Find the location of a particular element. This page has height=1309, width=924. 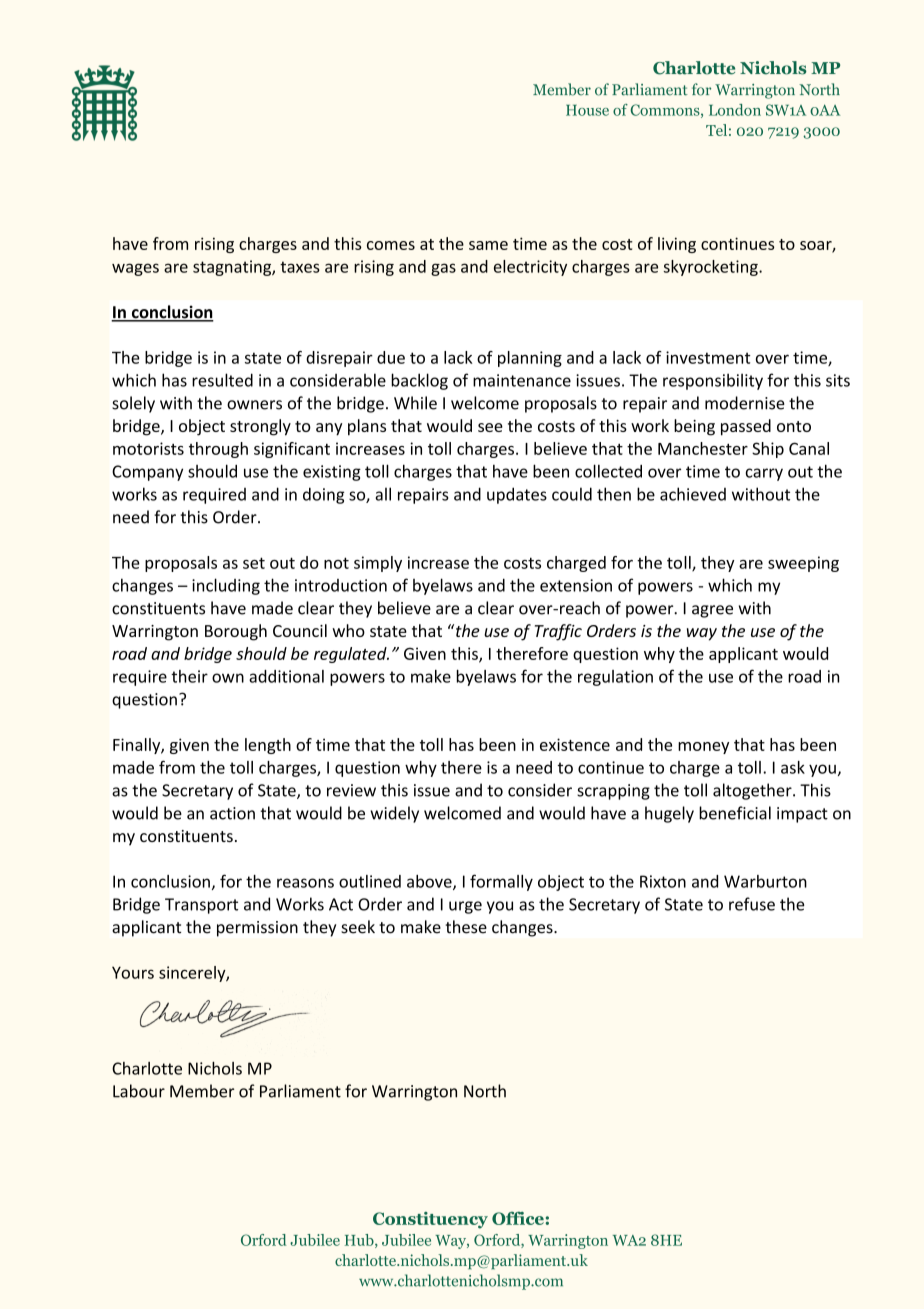

agree is located at coordinates (712, 611).
